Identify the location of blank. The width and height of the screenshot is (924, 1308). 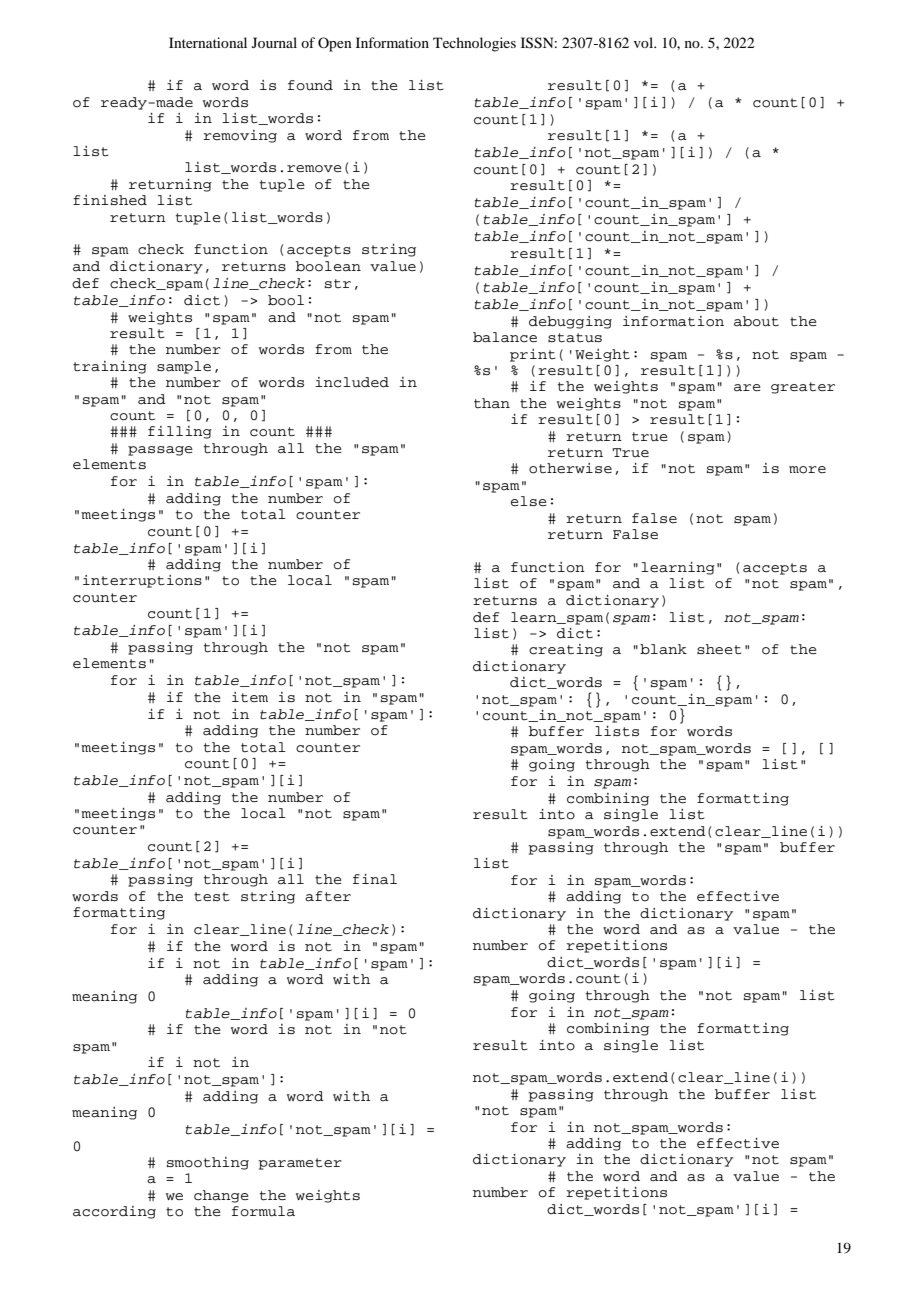
(663, 649).
